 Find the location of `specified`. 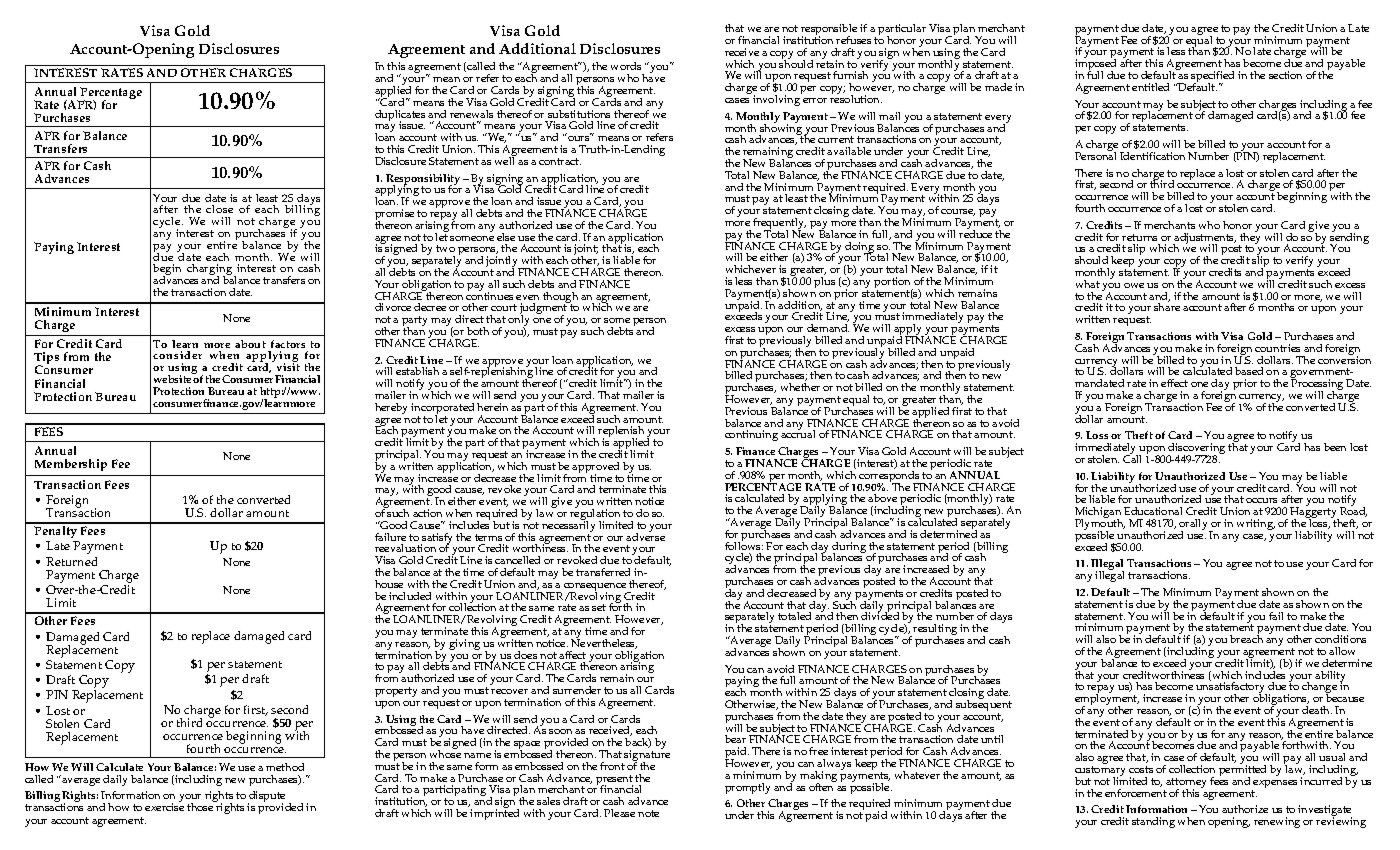

specified is located at coordinates (1212, 78).
